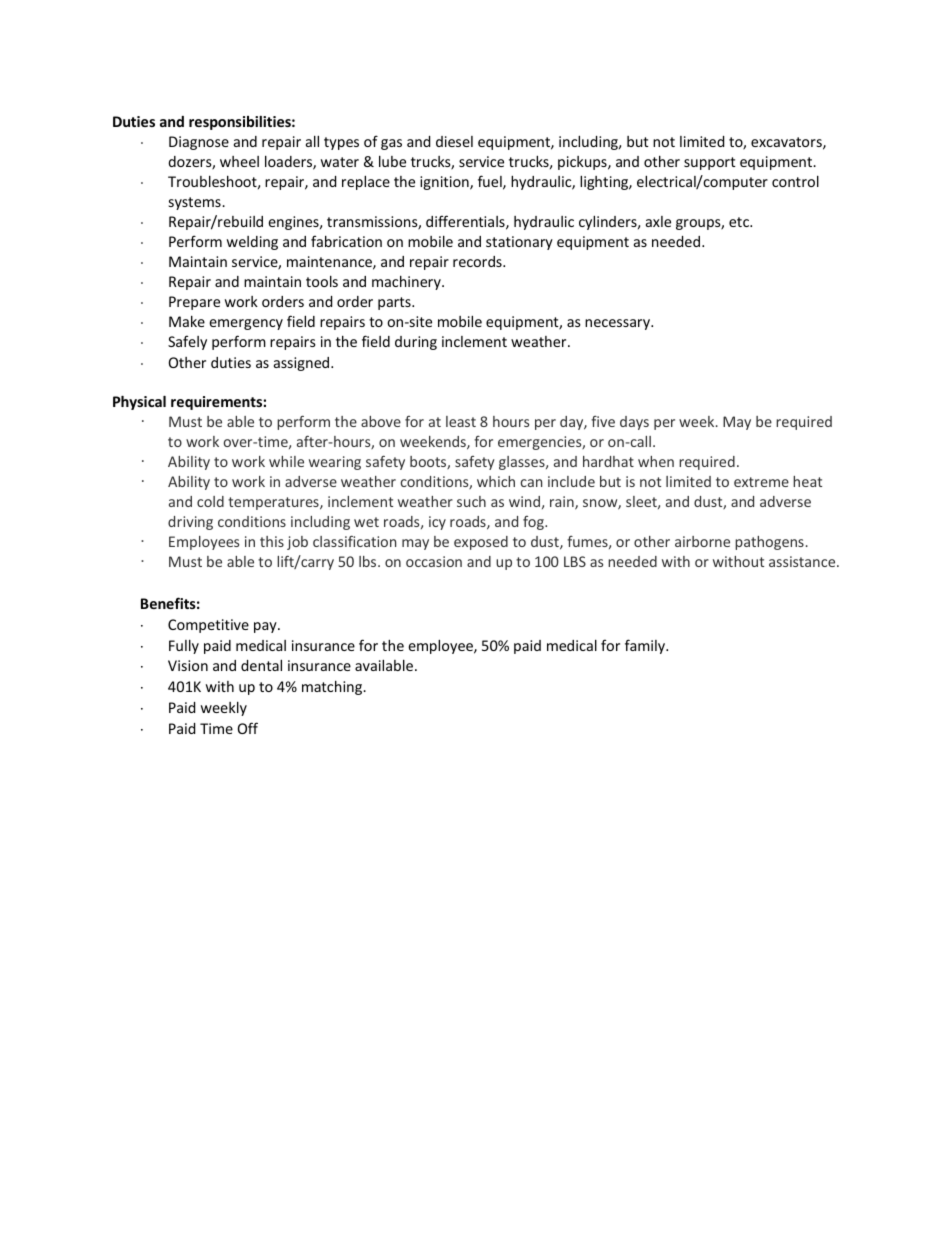  I want to click on support, so click(709, 163).
